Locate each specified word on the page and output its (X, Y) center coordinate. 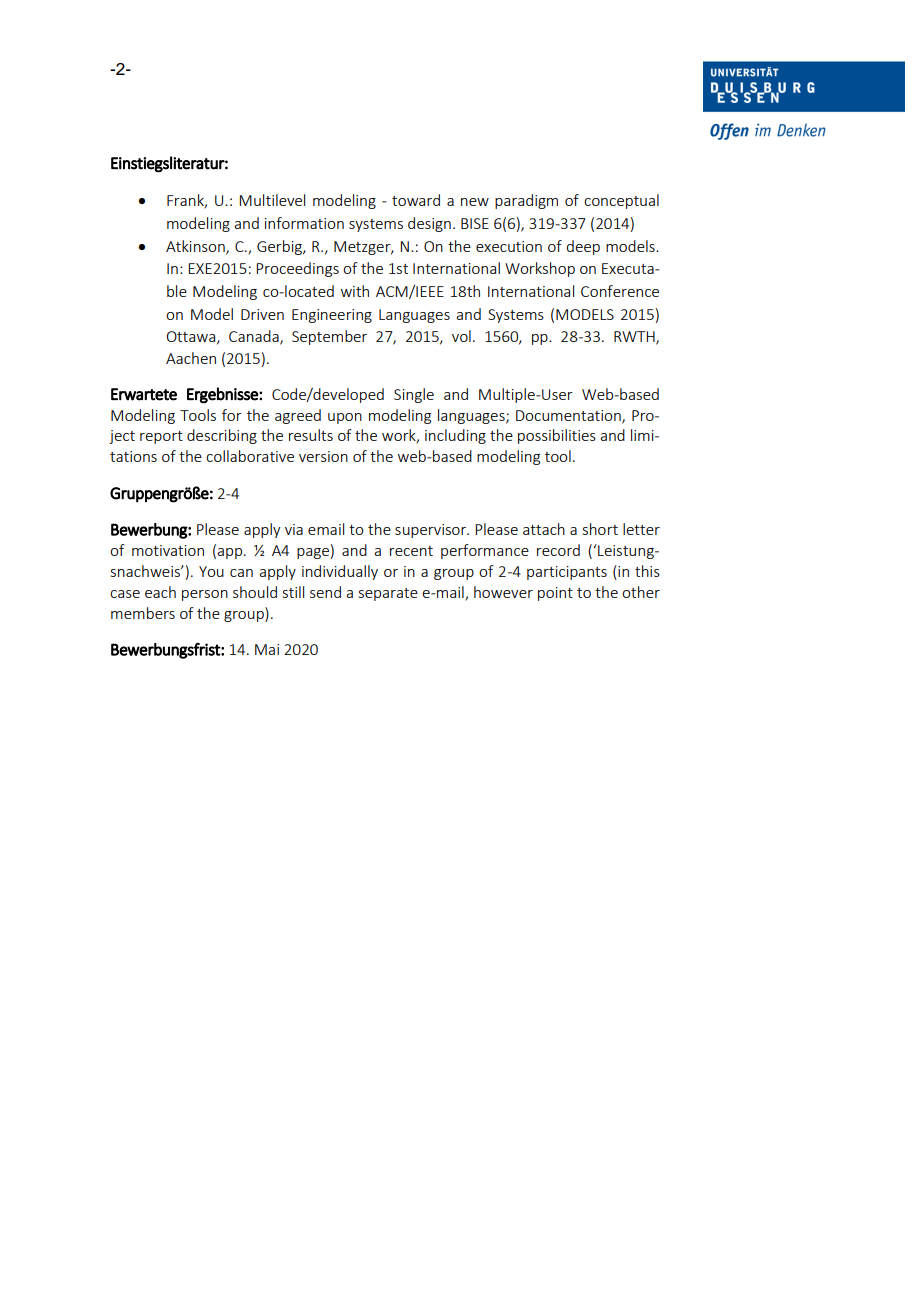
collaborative (250, 456)
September (329, 337)
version (323, 456)
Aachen (191, 358)
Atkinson (196, 247)
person (205, 595)
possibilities (557, 436)
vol (461, 336)
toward (416, 200)
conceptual (621, 201)
